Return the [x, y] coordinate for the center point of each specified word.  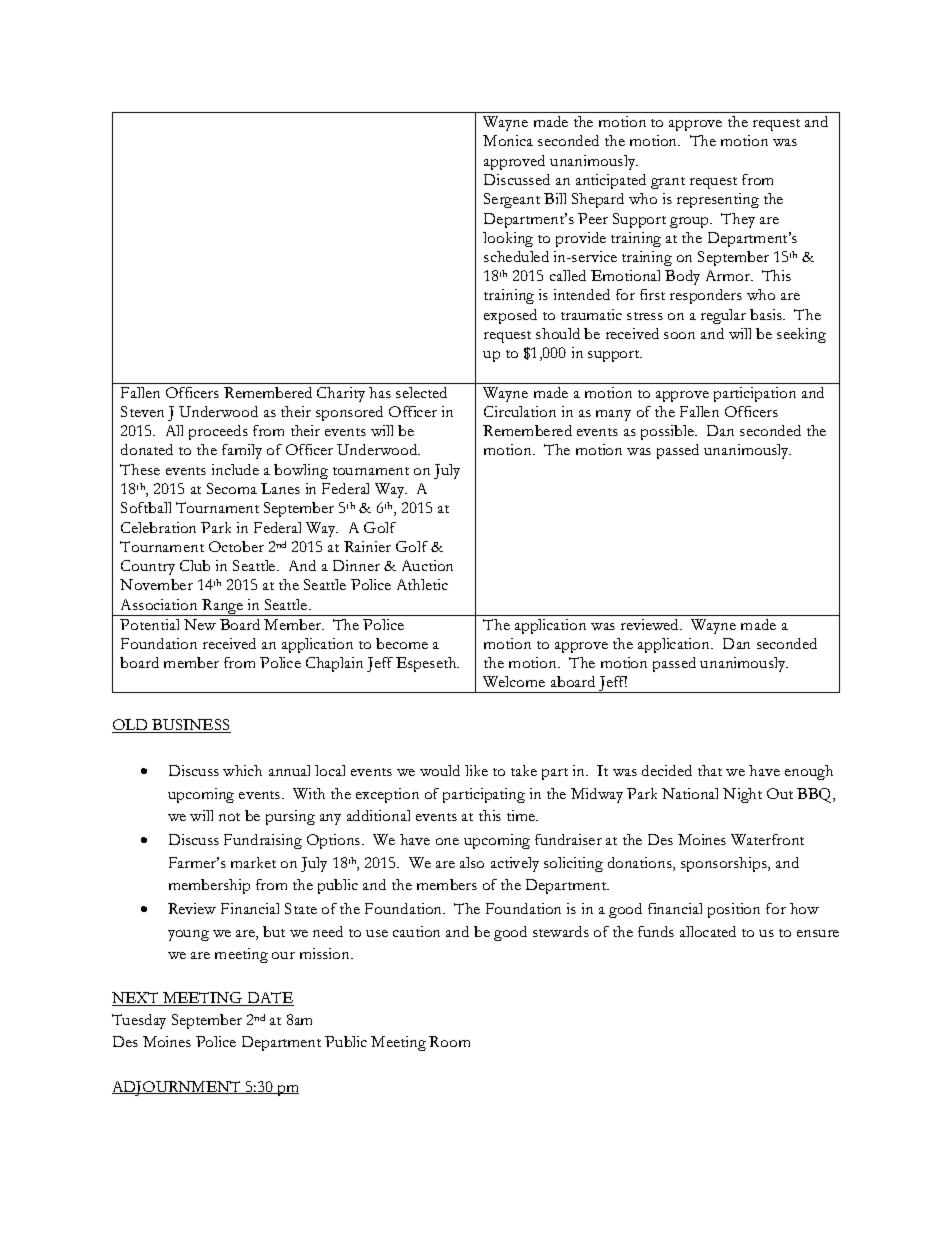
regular [723, 316]
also [472, 862]
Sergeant [512, 200]
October [236, 546]
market [253, 862]
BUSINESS [190, 726]
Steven [142, 411]
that [710, 770]
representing [718, 200]
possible [668, 432]
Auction [427, 565]
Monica [508, 140]
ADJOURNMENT [177, 1088]
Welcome [514, 681]
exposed [510, 316]
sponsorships [725, 864]
